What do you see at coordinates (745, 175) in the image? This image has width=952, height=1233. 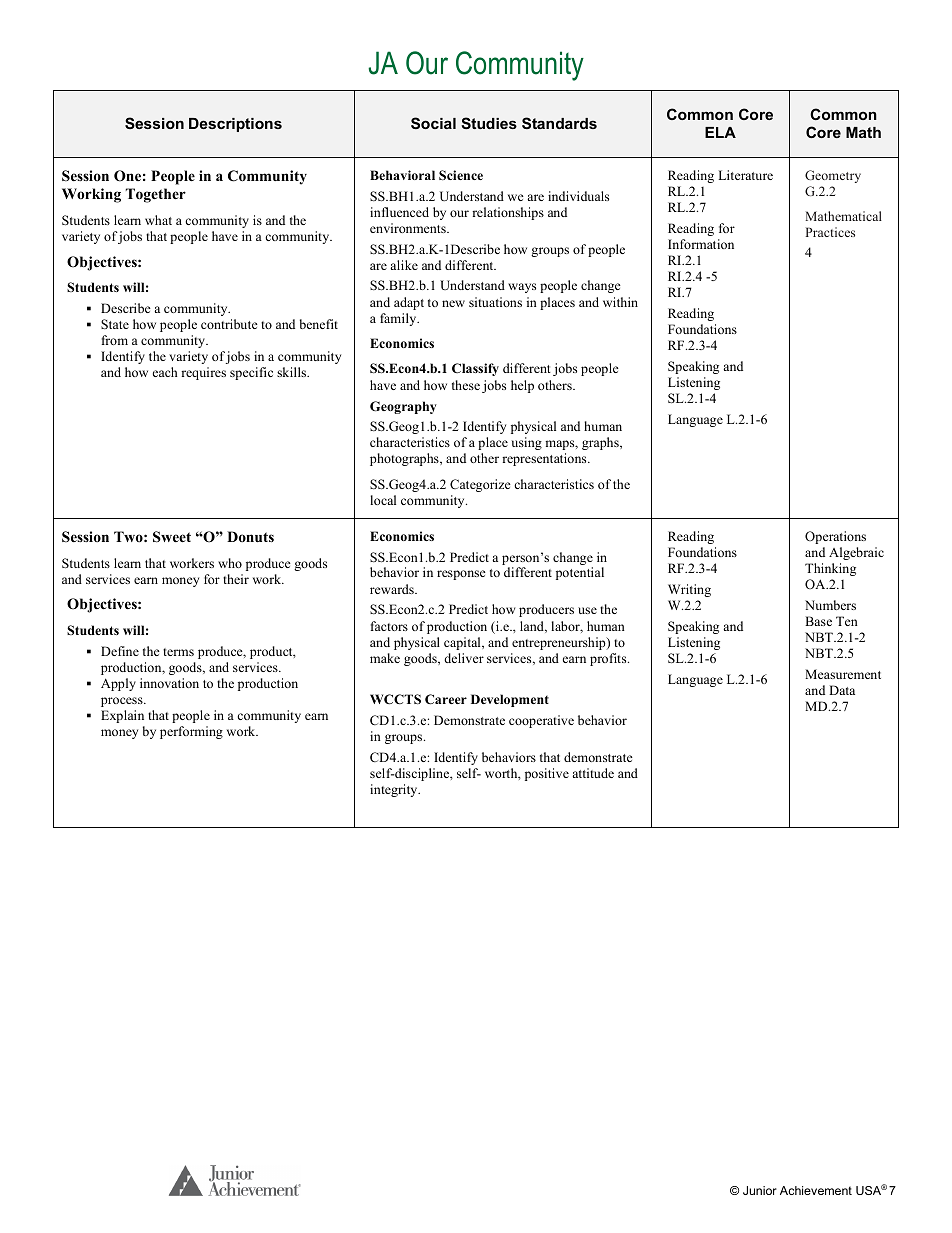 I see `Literature` at bounding box center [745, 175].
